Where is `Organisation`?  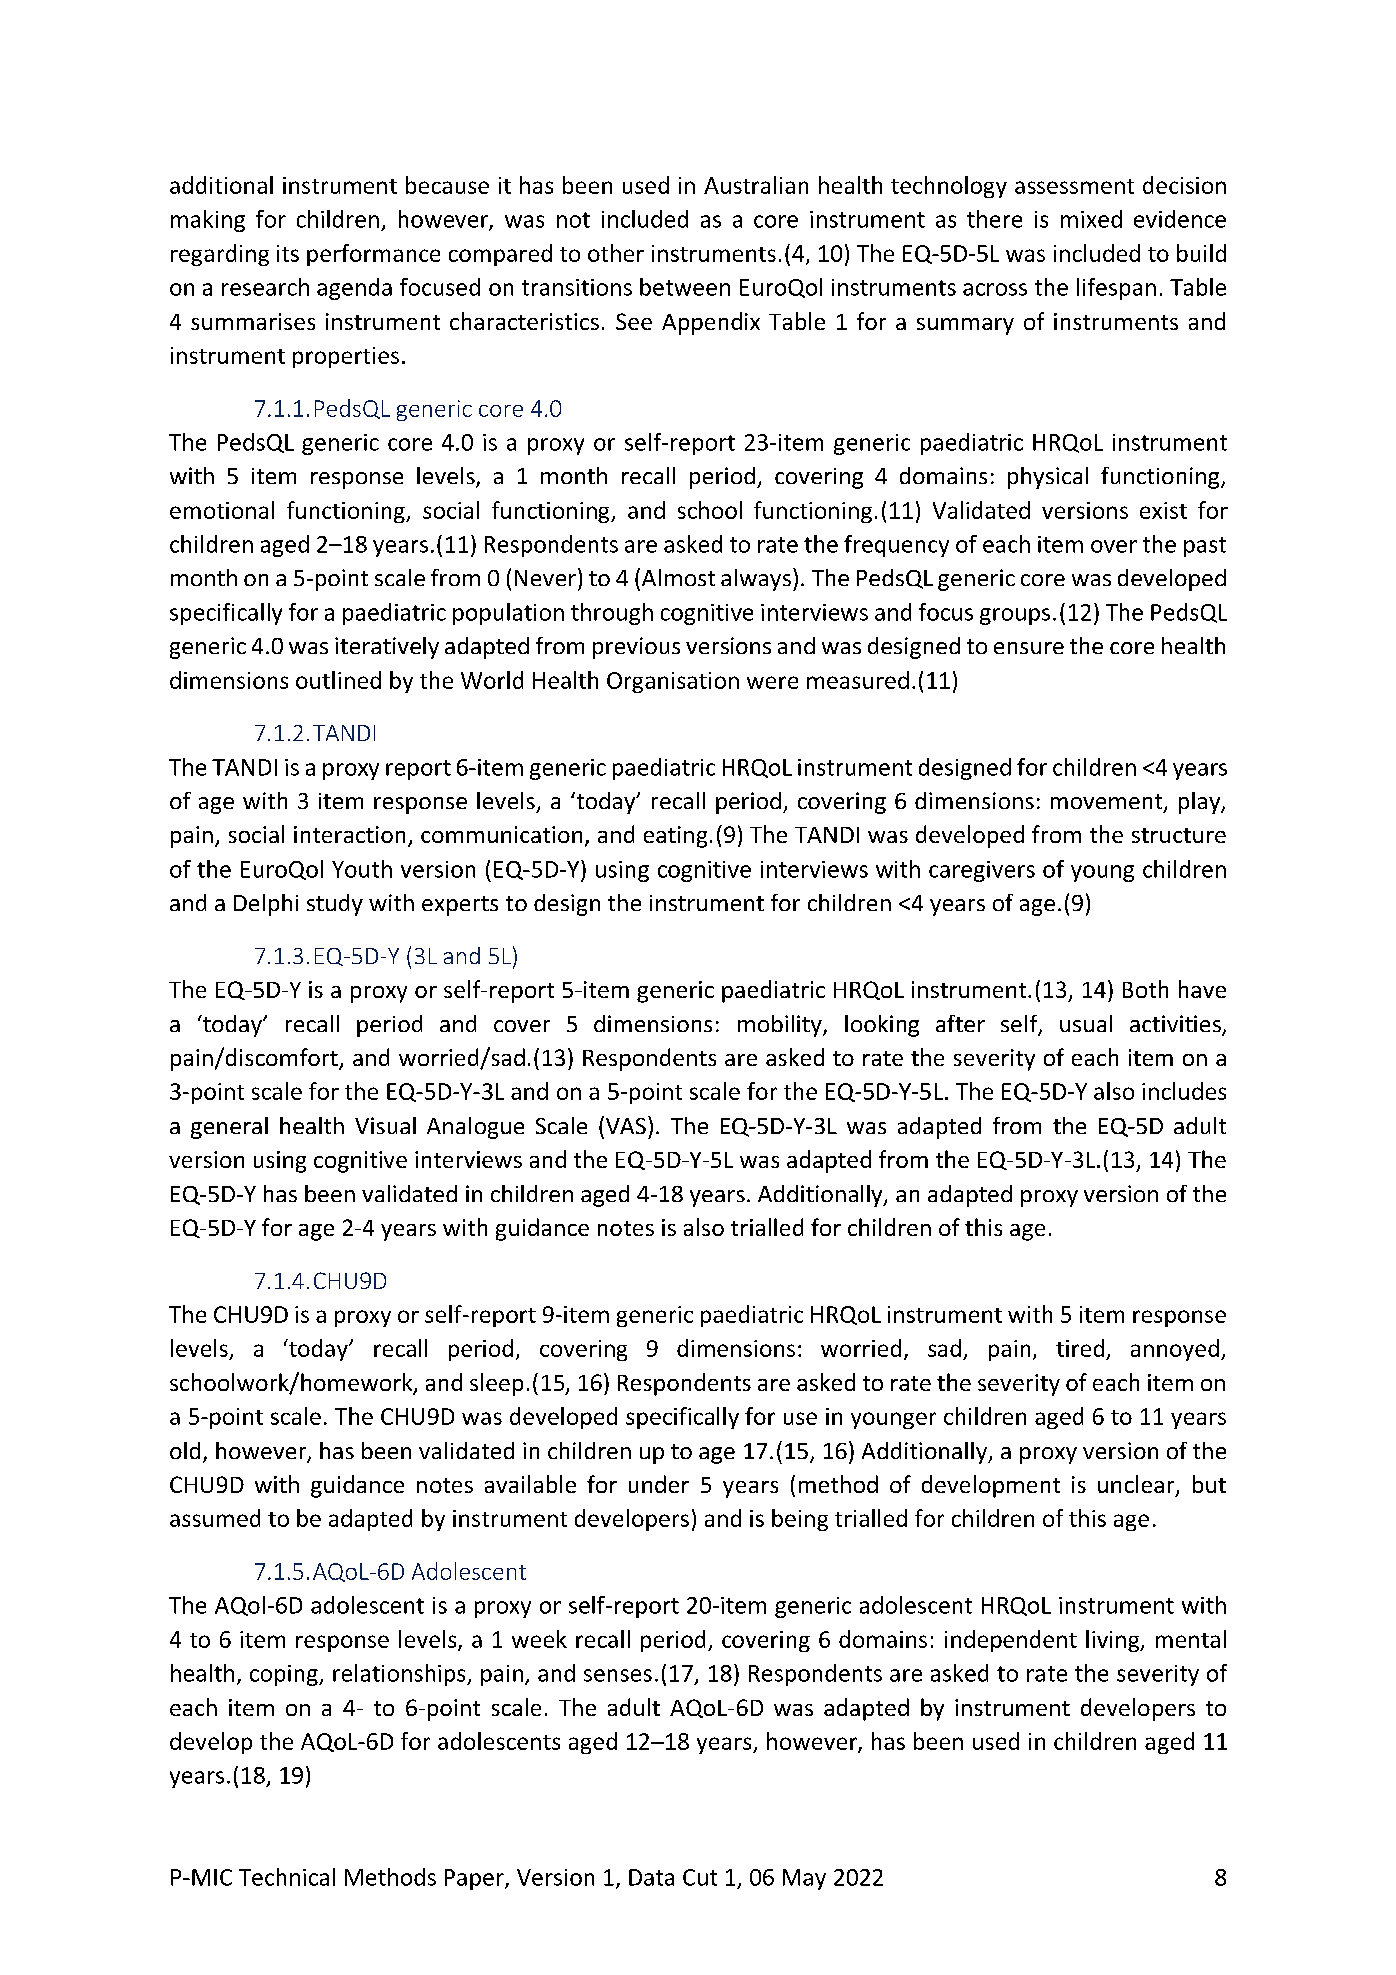
Organisation is located at coordinates (673, 682).
